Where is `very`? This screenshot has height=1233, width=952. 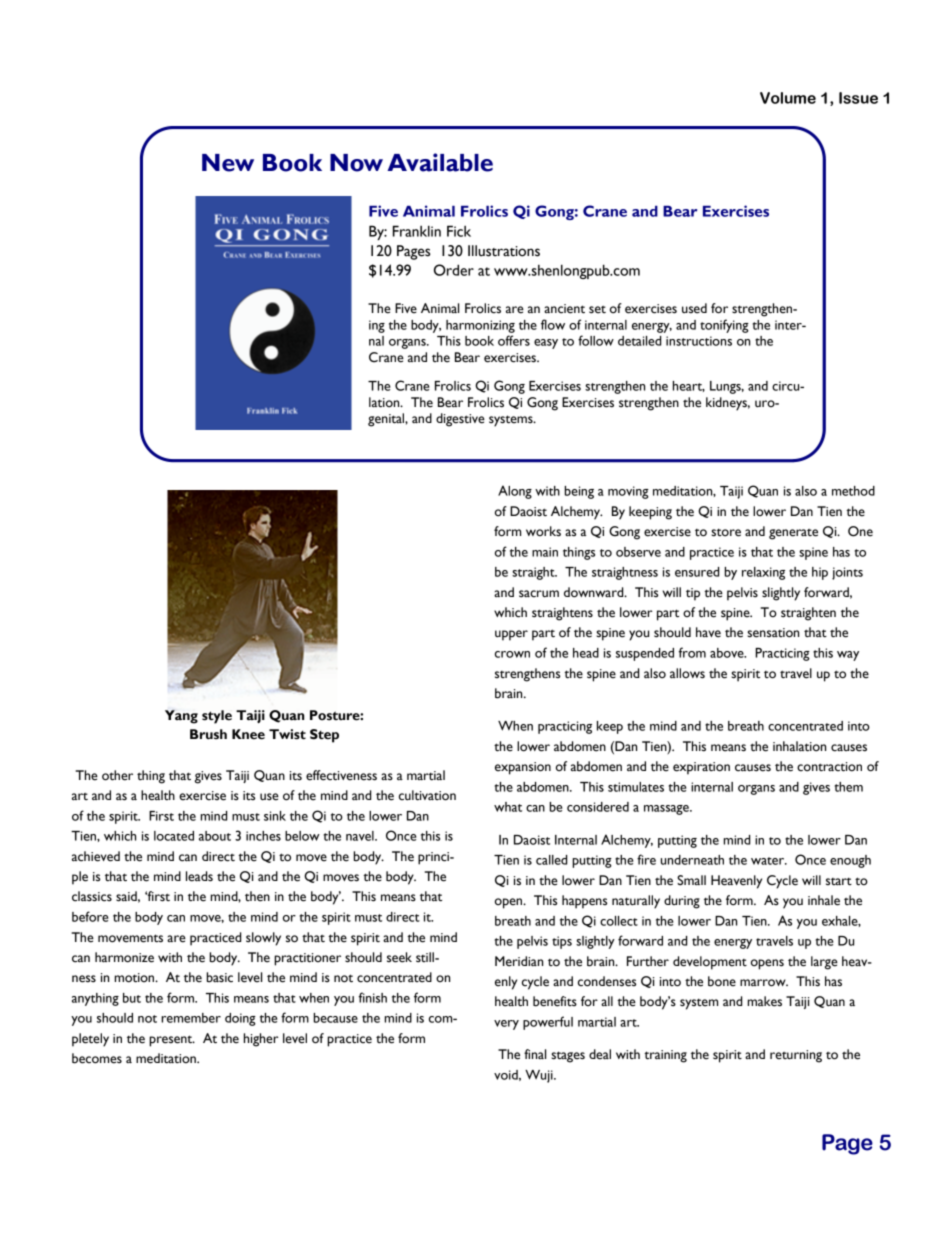
very is located at coordinates (506, 1025).
